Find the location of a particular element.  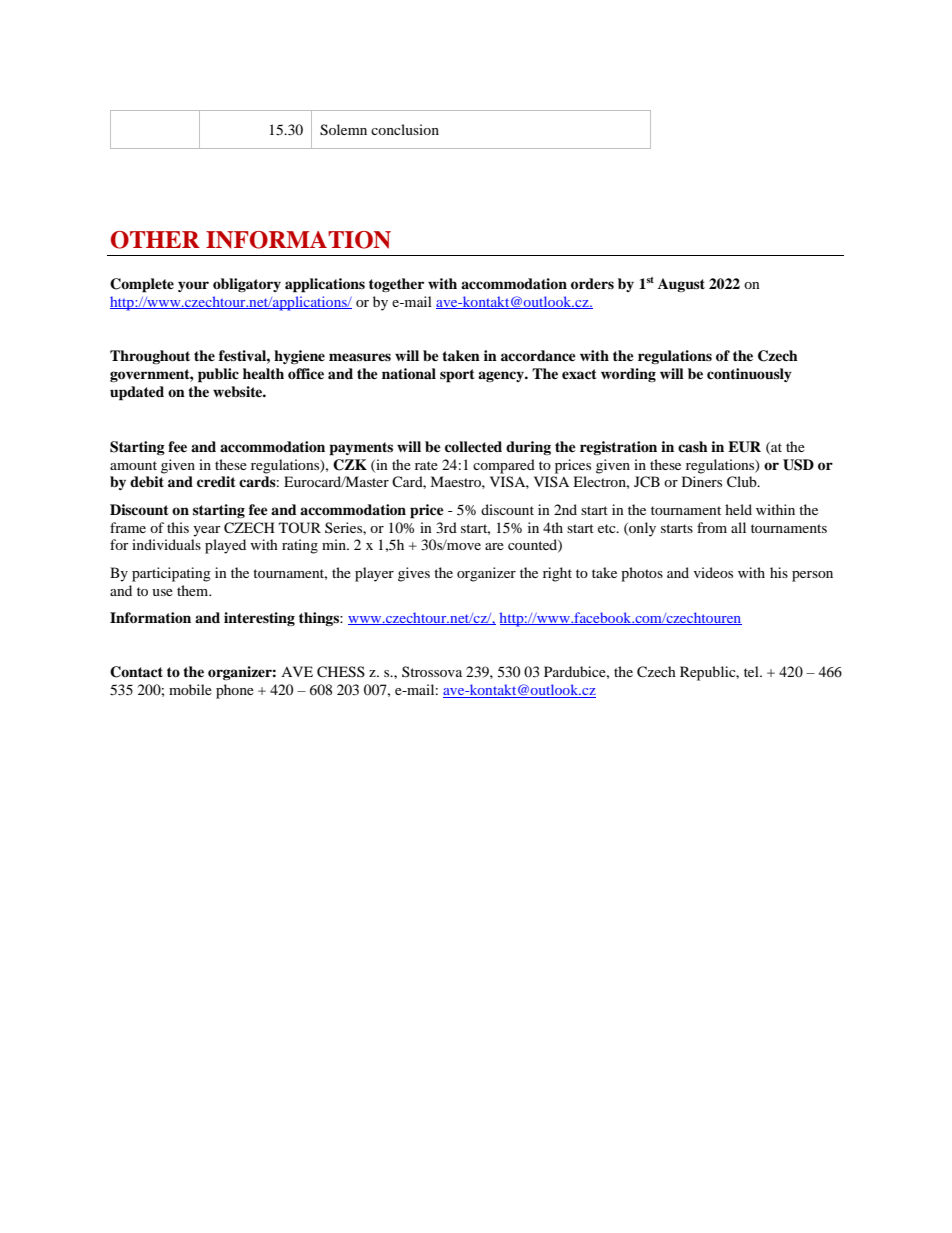

credit is located at coordinates (216, 481).
